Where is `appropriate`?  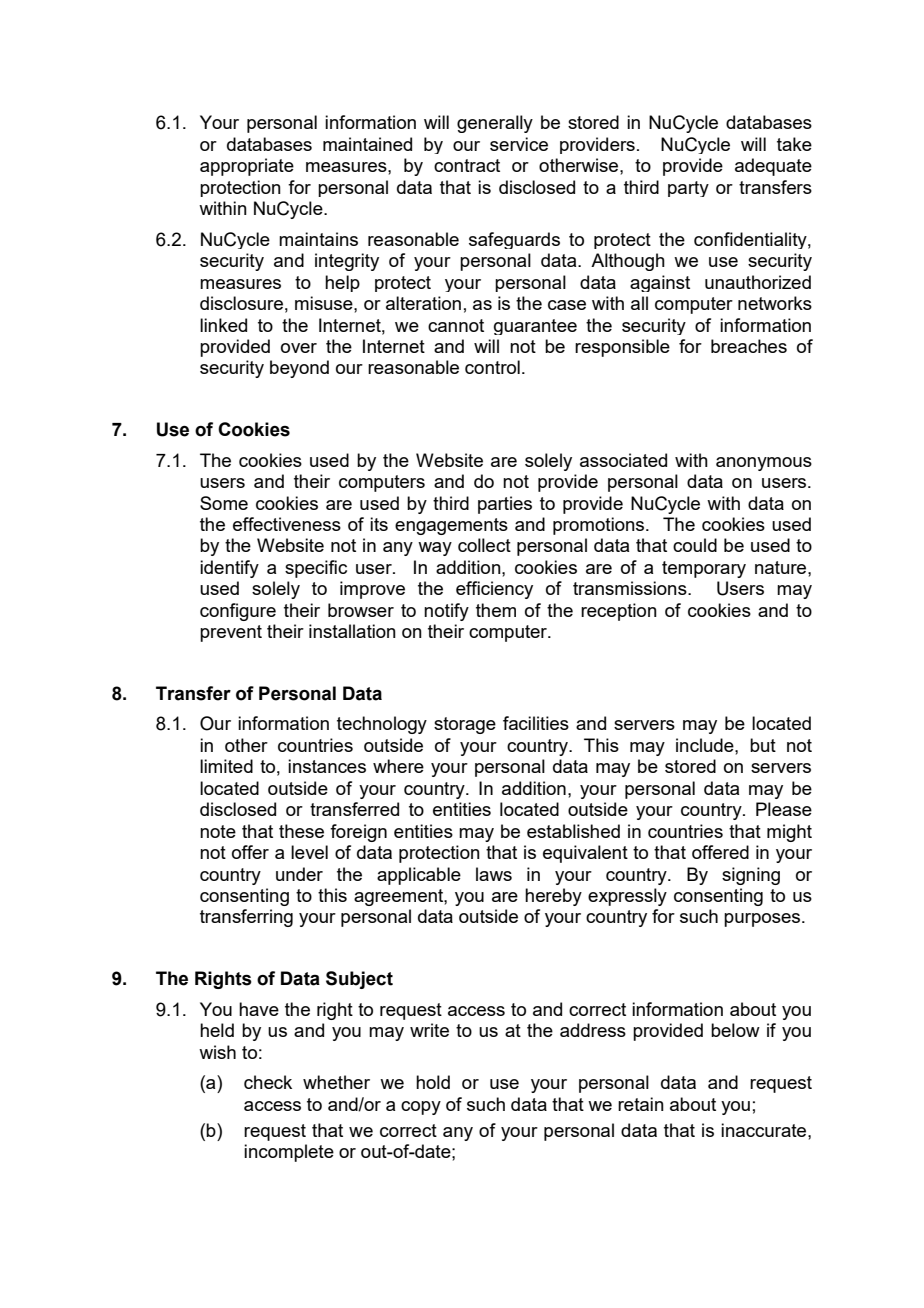 appropriate is located at coordinates (247, 167).
